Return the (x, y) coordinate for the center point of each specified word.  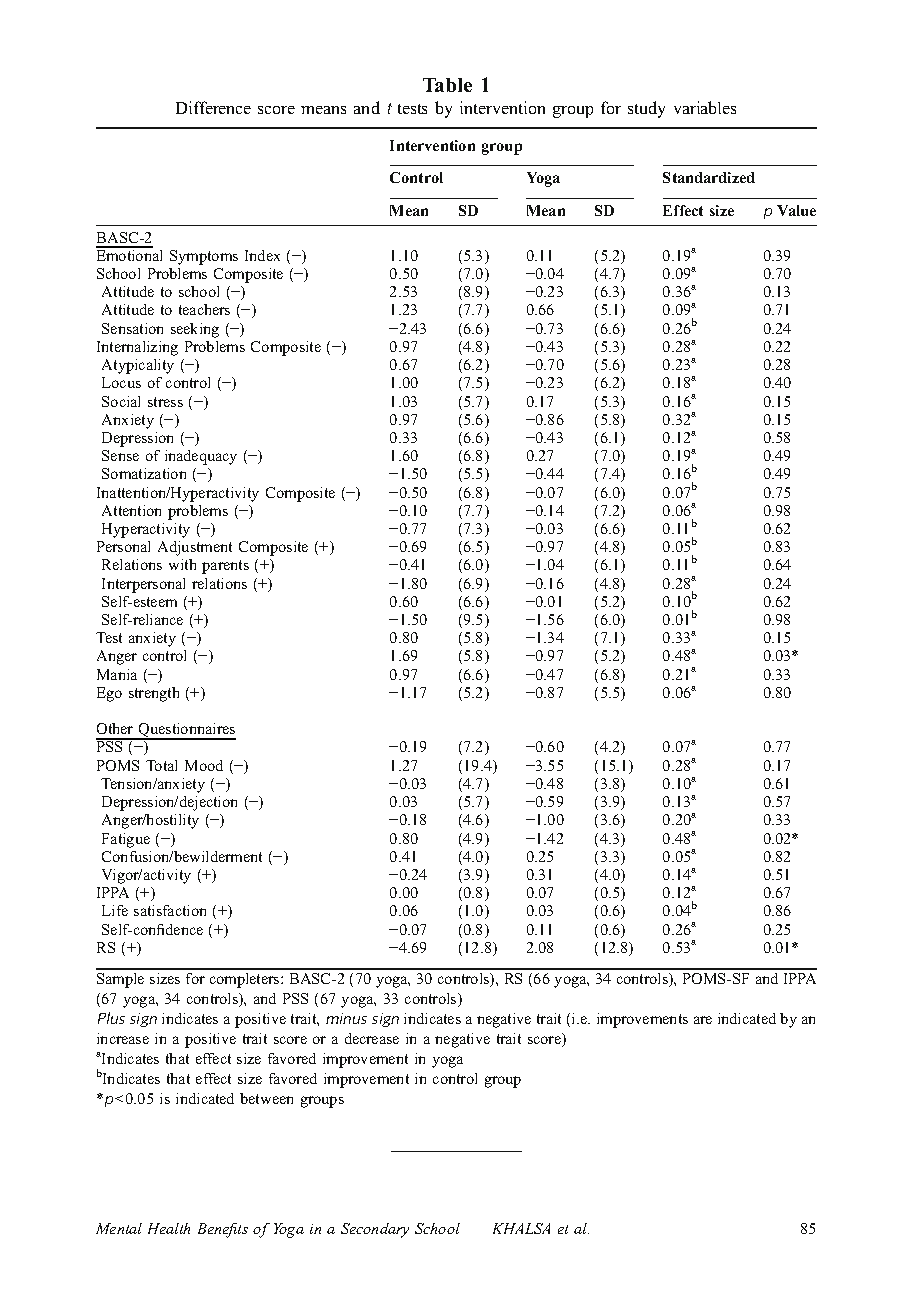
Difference (213, 107)
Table (447, 85)
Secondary (375, 1230)
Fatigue (126, 840)
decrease (372, 1038)
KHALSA (521, 1228)
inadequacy (201, 457)
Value (796, 210)
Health (169, 1228)
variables (705, 107)
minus (346, 1018)
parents (225, 567)
